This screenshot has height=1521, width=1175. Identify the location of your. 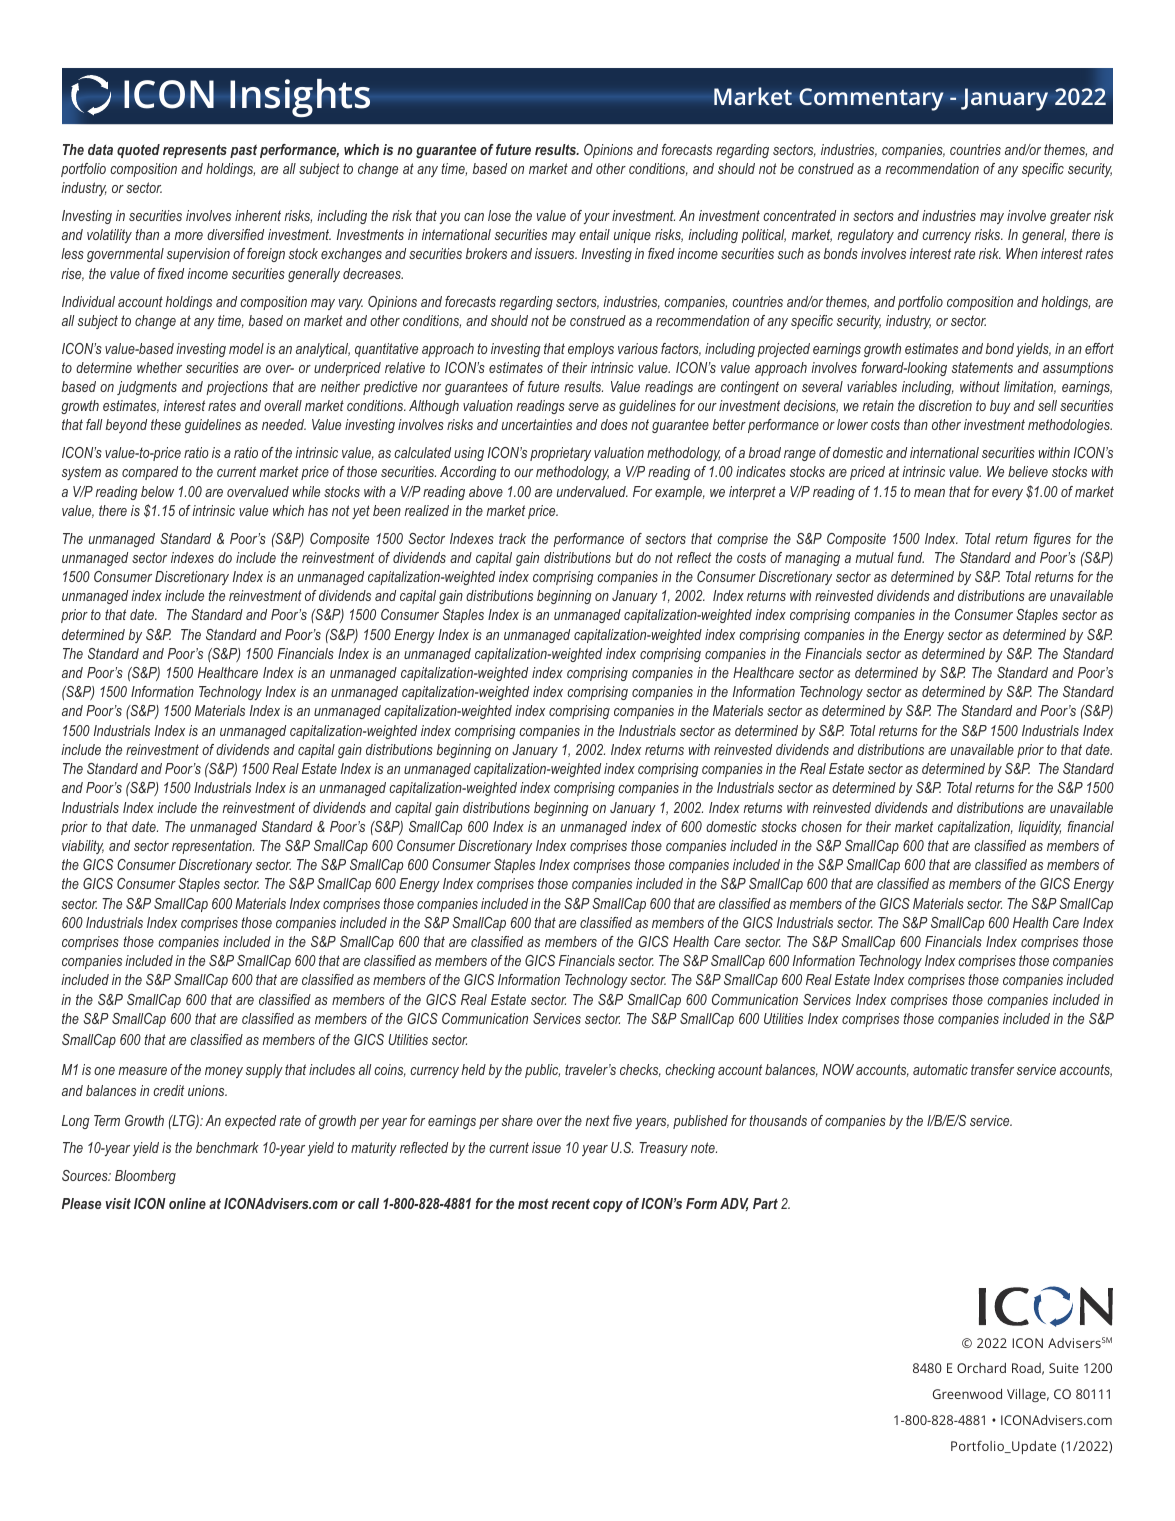
(597, 218).
